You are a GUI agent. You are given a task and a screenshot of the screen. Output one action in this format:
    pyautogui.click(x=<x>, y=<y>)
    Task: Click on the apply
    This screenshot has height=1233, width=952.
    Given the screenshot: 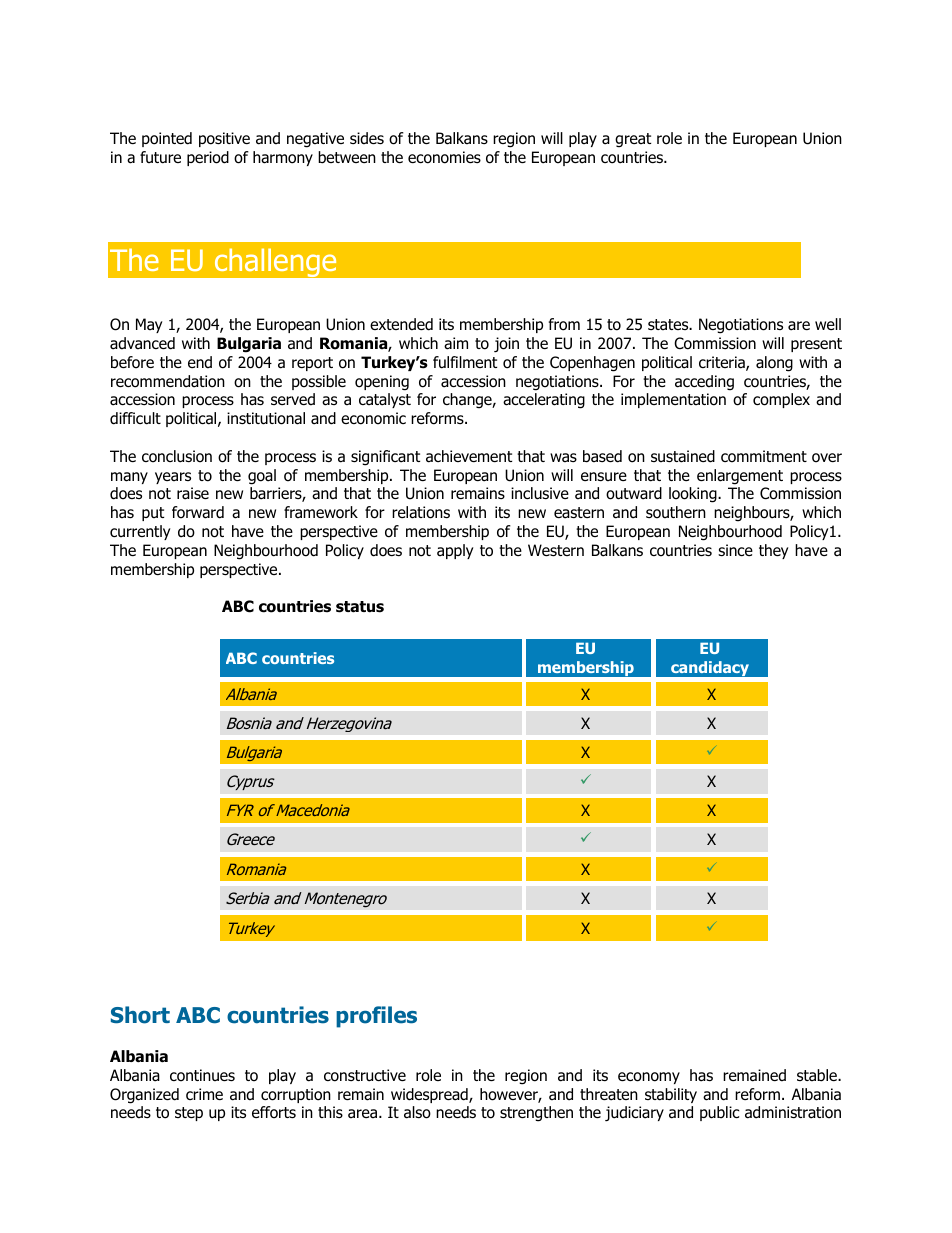 What is the action you would take?
    pyautogui.click(x=455, y=551)
